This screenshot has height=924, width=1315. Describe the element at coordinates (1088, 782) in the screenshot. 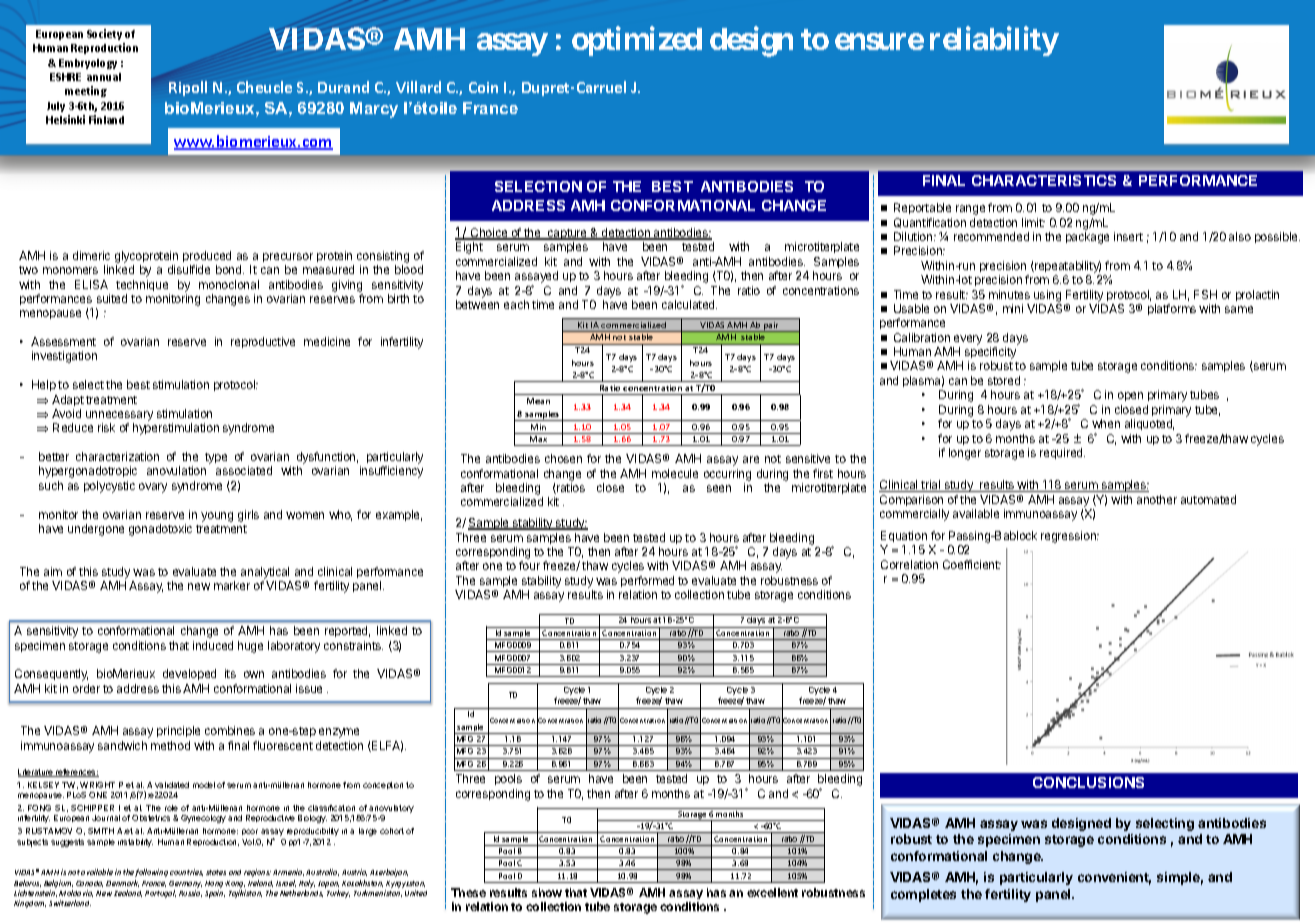

I see `CONCLUSIONS` at that location.
